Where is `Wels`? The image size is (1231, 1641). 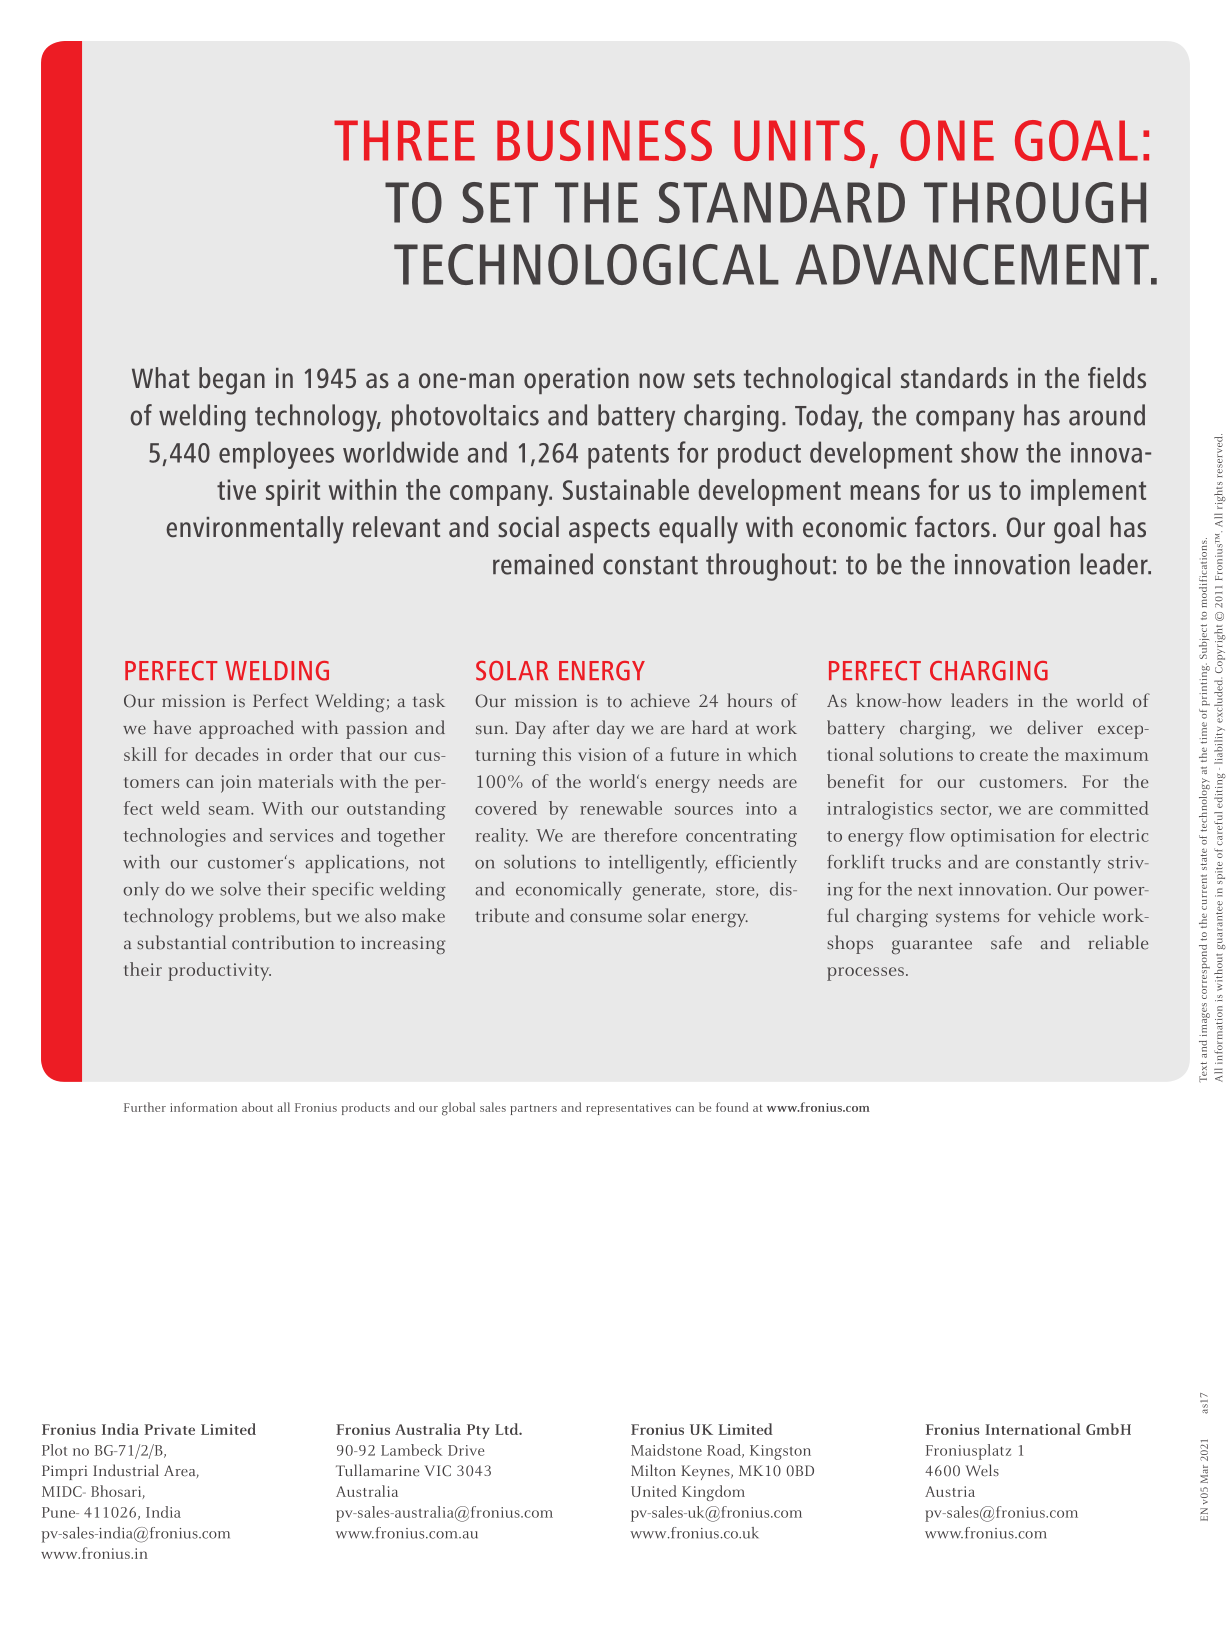
Wels is located at coordinates (982, 1470).
